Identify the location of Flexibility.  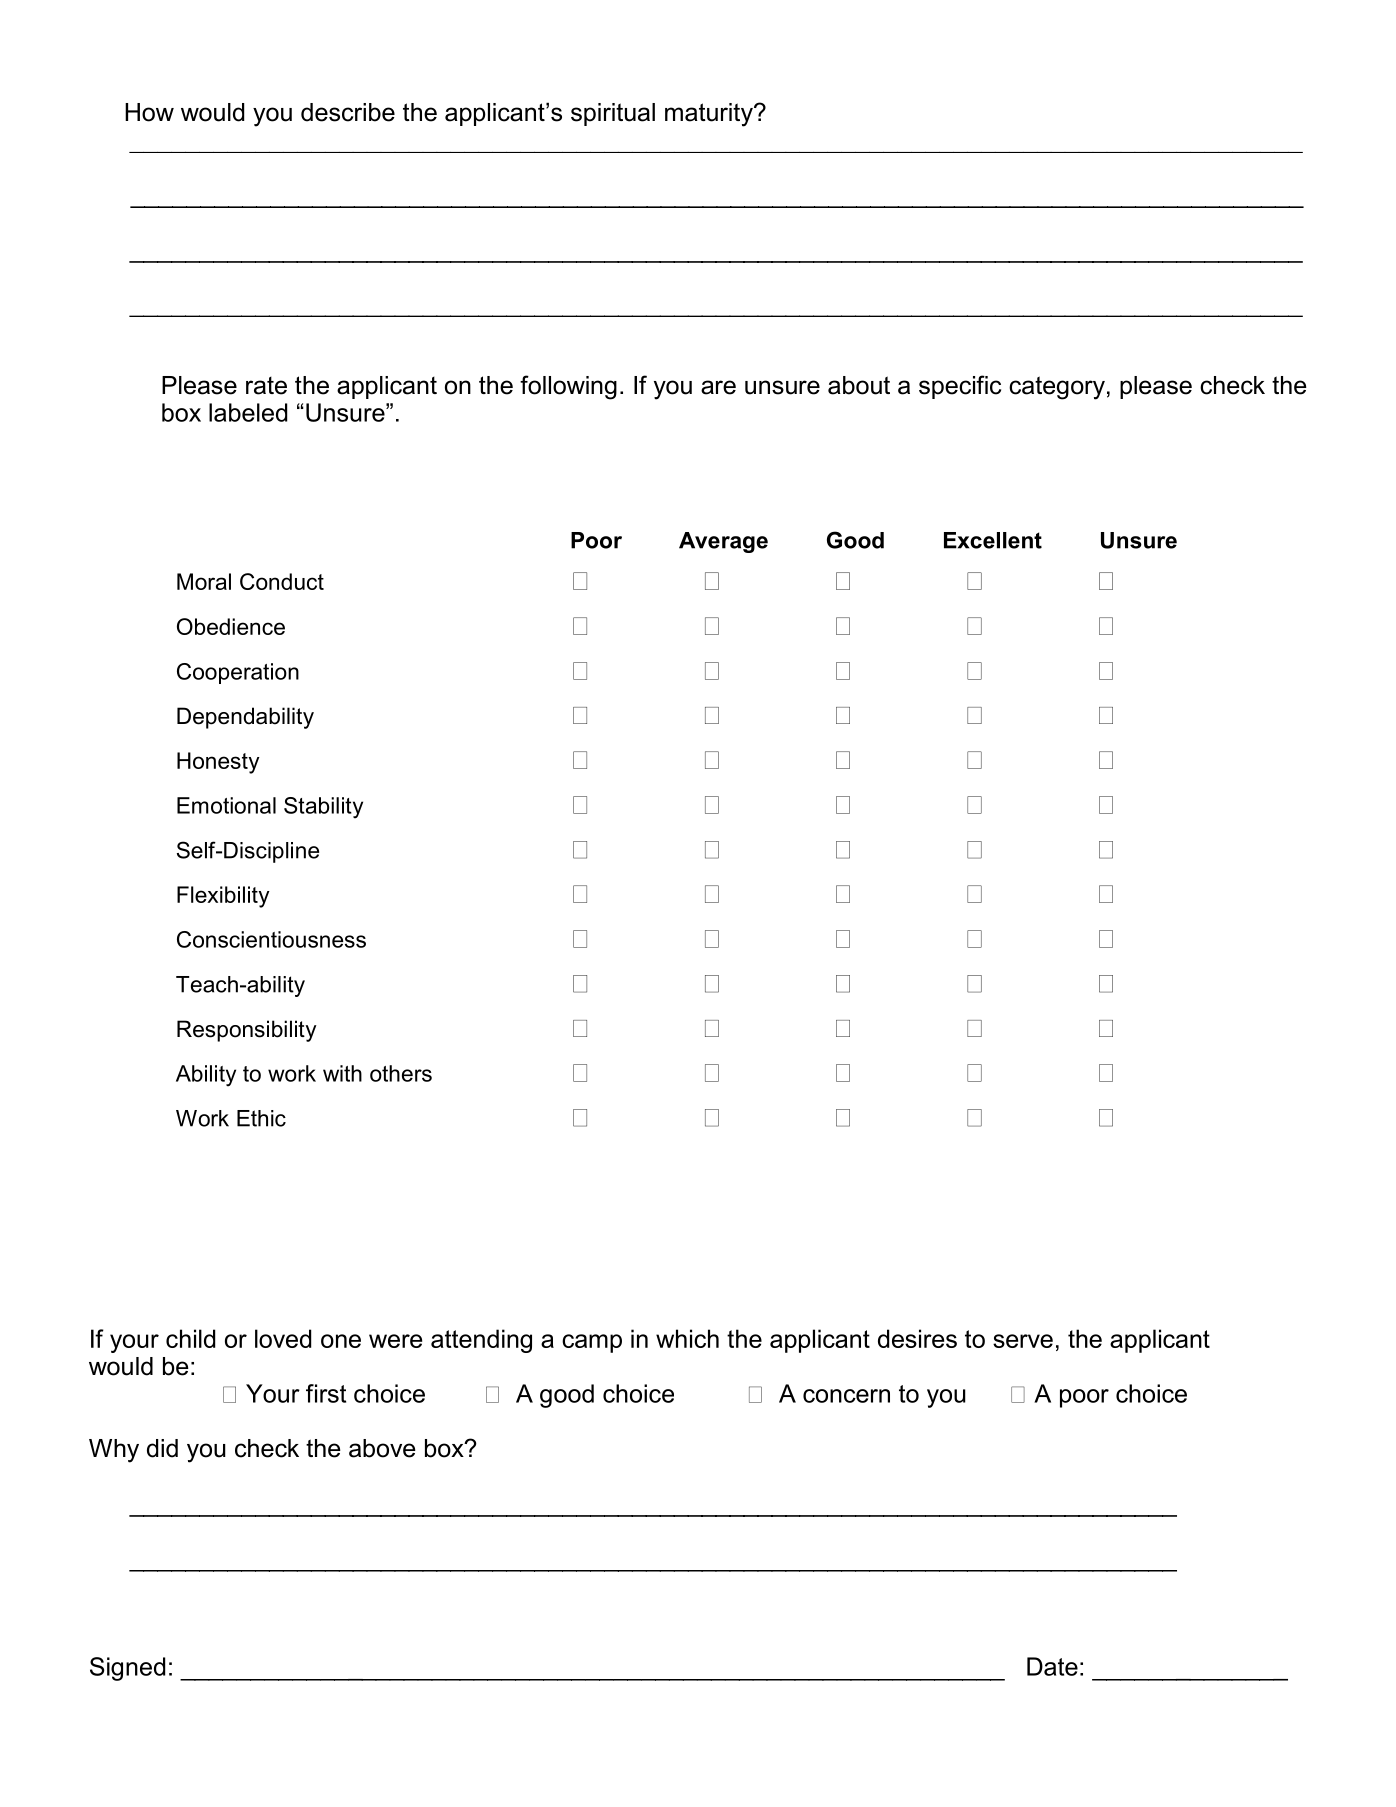
(223, 897).
